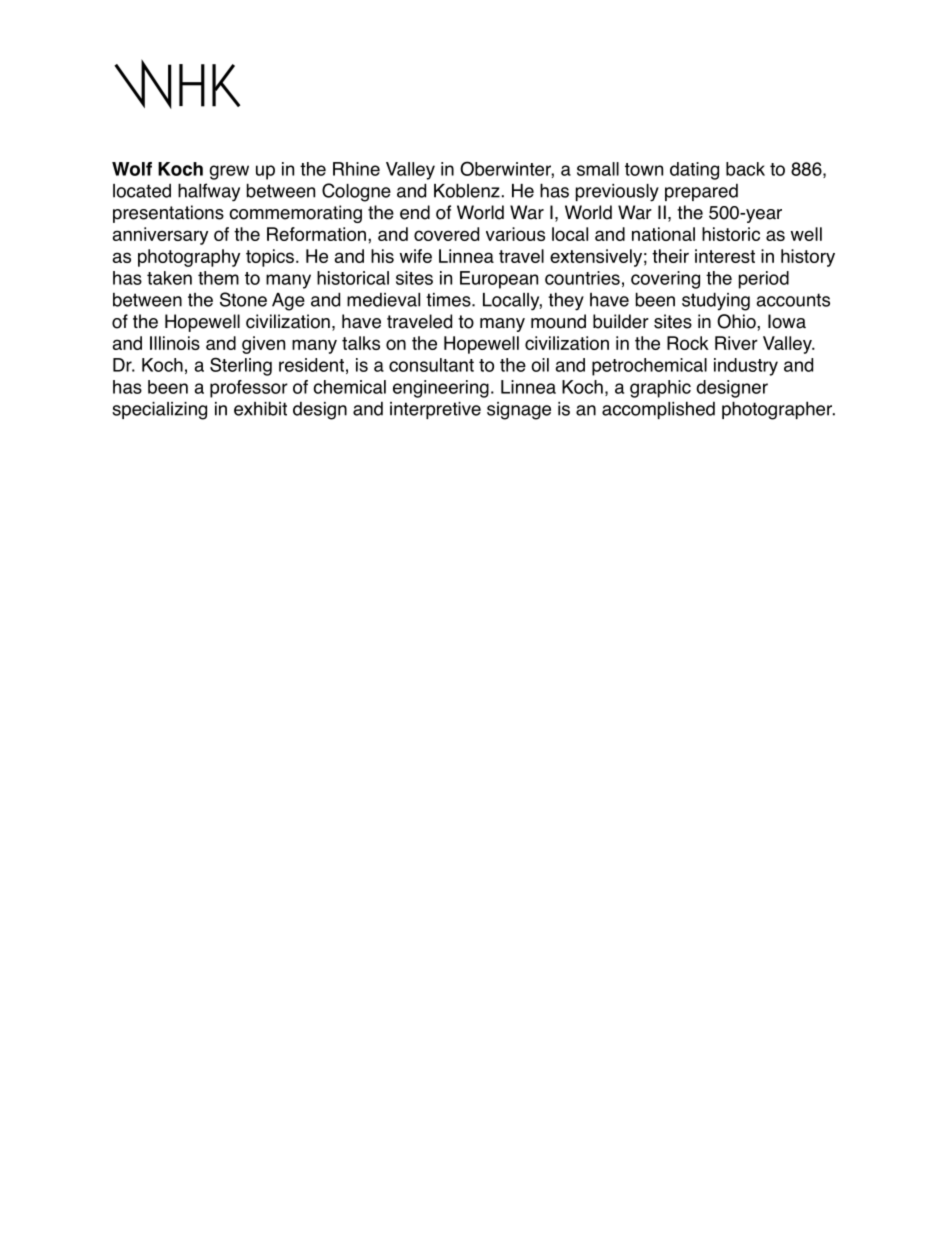 This screenshot has height=1233, width=952. What do you see at coordinates (737, 321) in the screenshot?
I see `Ohio` at bounding box center [737, 321].
